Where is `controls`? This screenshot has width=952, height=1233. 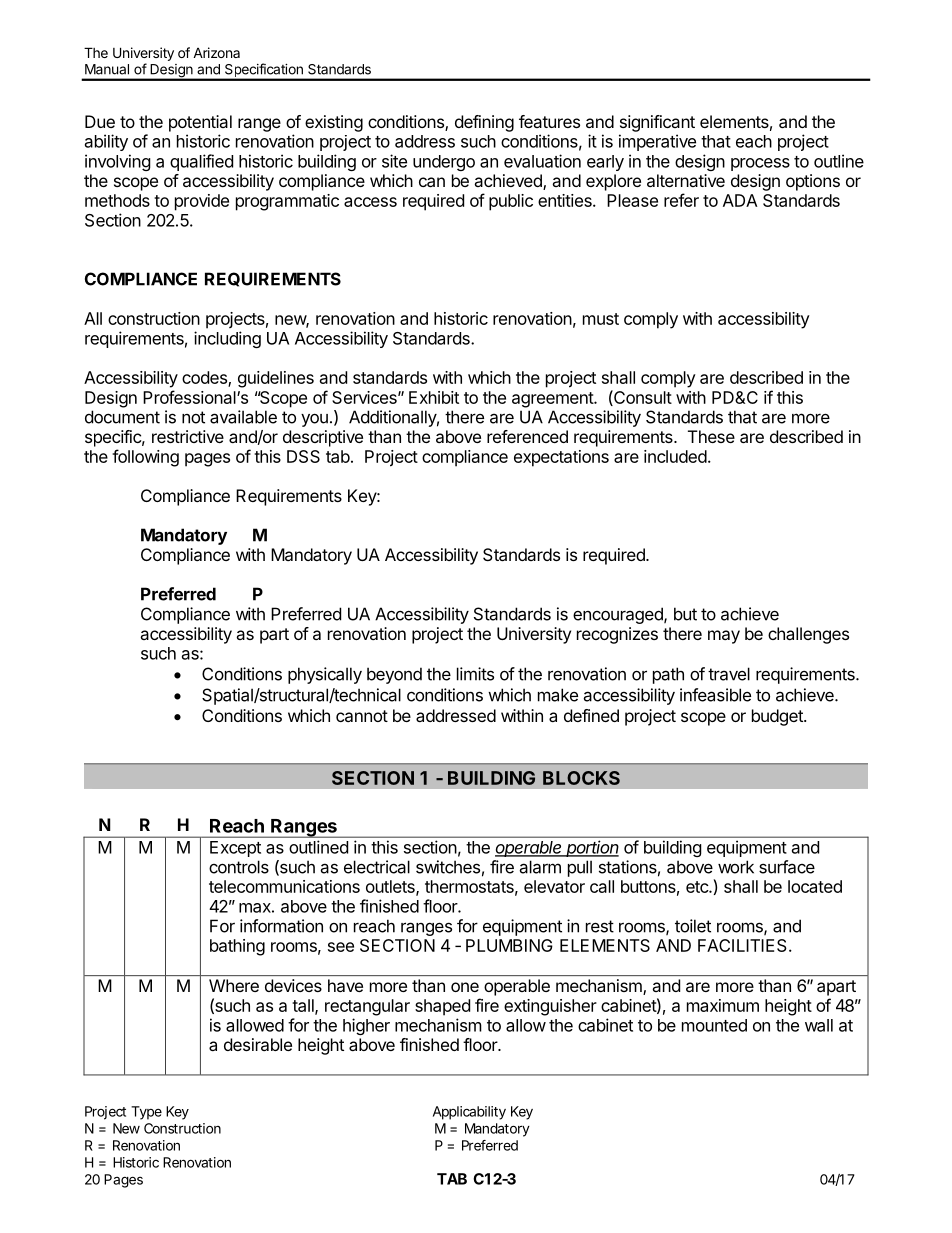
controls is located at coordinates (239, 867).
